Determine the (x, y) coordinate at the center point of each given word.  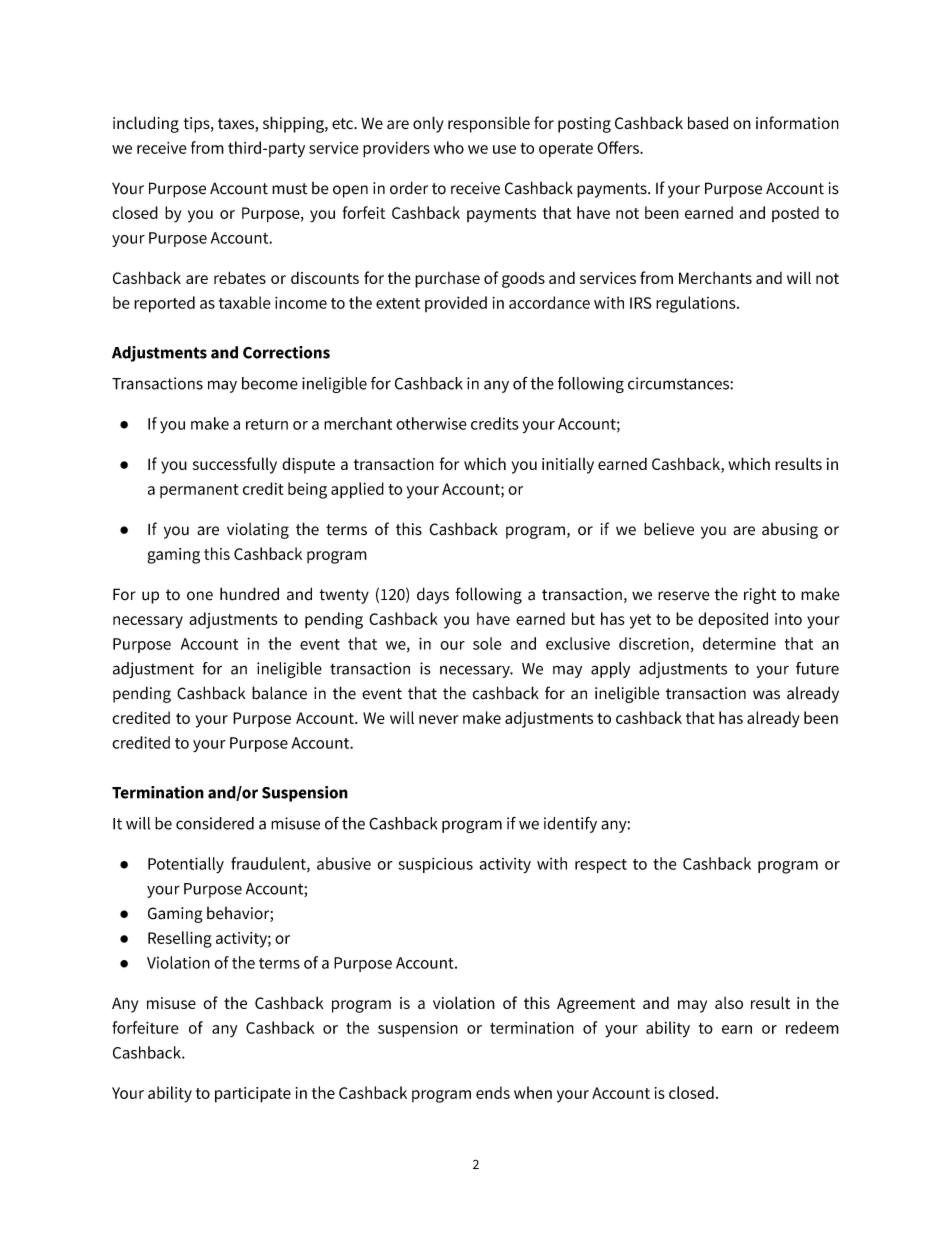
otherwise (431, 423)
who (449, 147)
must (289, 189)
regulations (697, 304)
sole (487, 643)
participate (253, 1095)
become (270, 383)
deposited (733, 620)
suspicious (435, 865)
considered (215, 823)
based (708, 122)
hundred (249, 594)
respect (601, 866)
